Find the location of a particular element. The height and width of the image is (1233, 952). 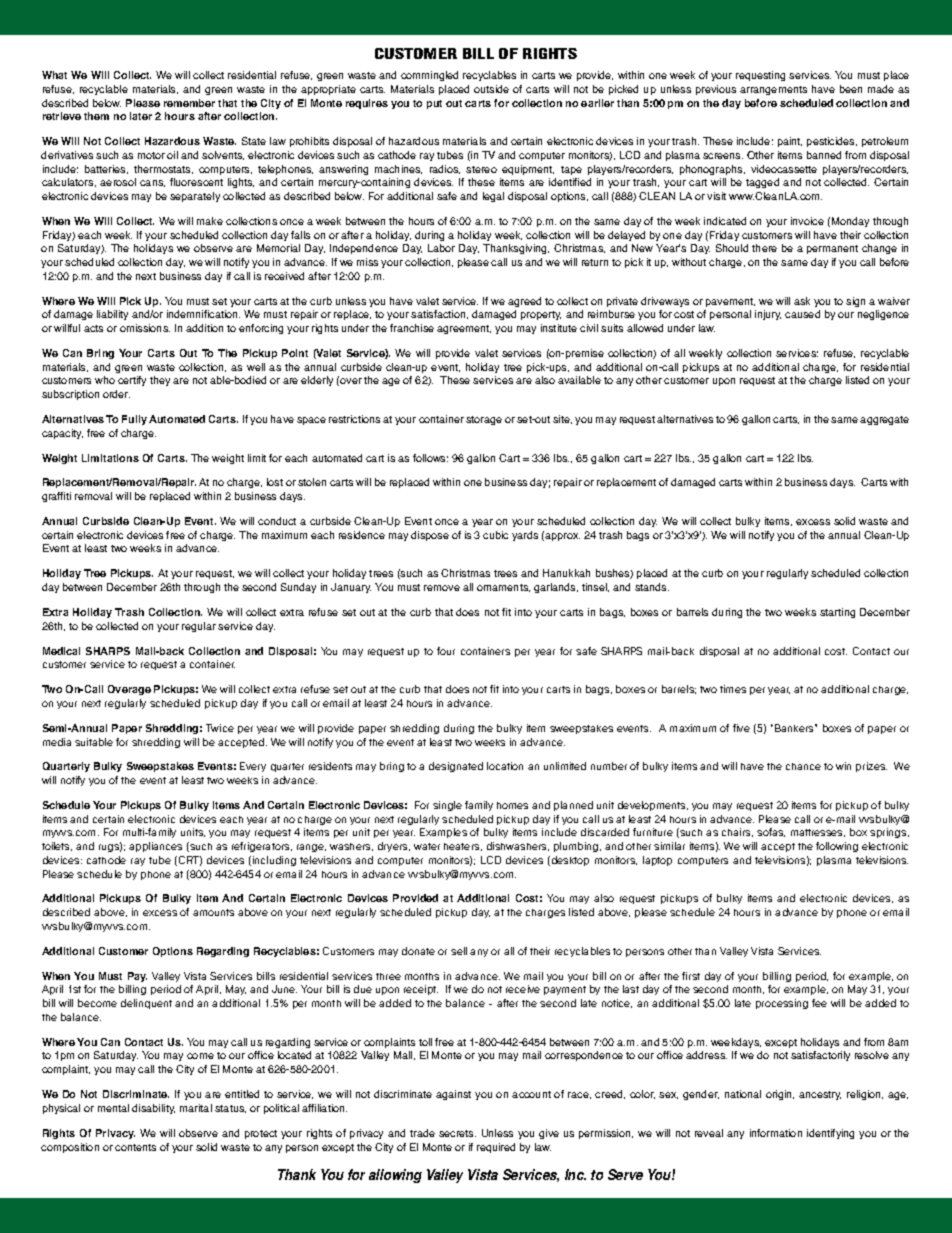

remember is located at coordinates (189, 103).
